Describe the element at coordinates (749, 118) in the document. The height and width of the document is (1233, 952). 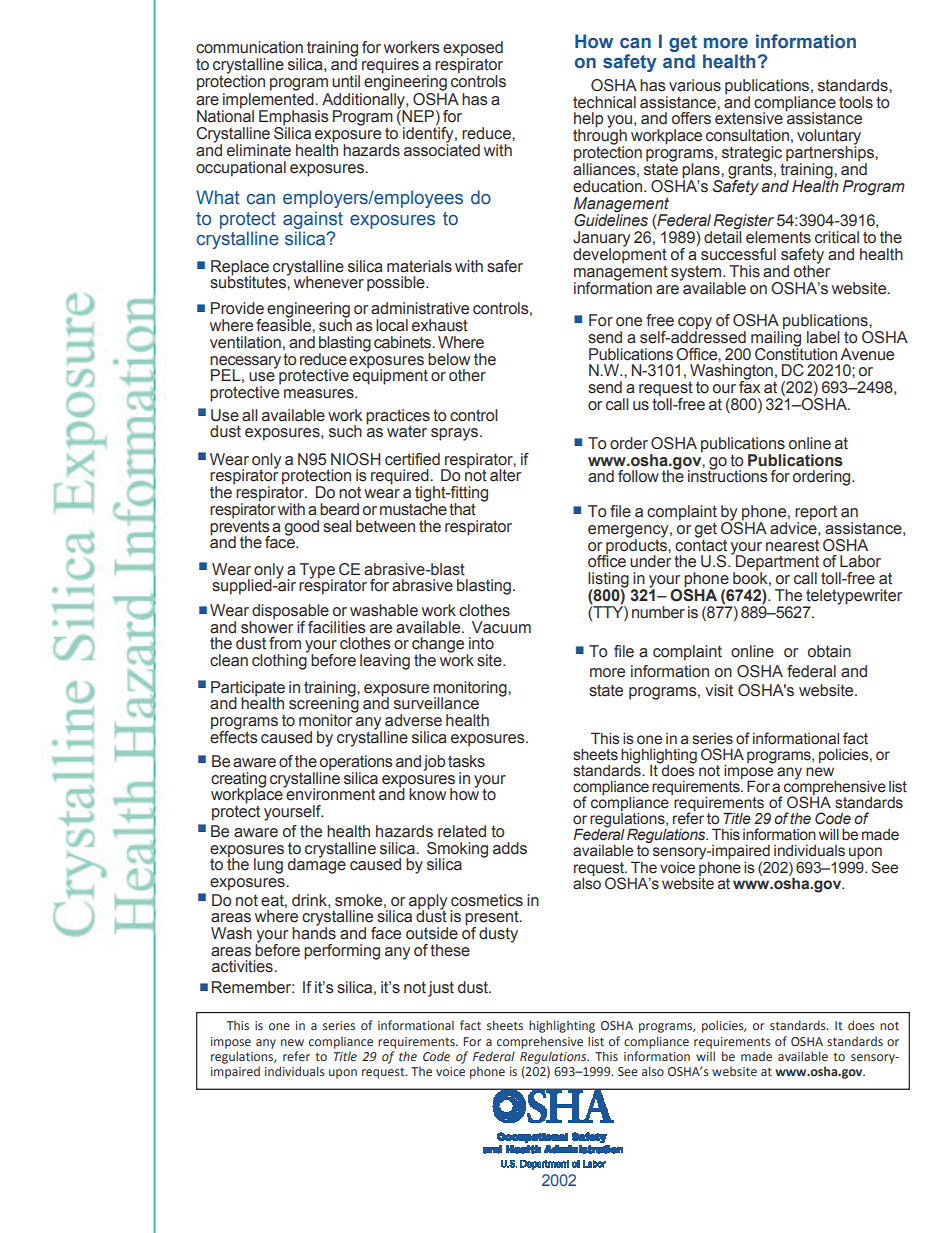
I see `extensive` at that location.
